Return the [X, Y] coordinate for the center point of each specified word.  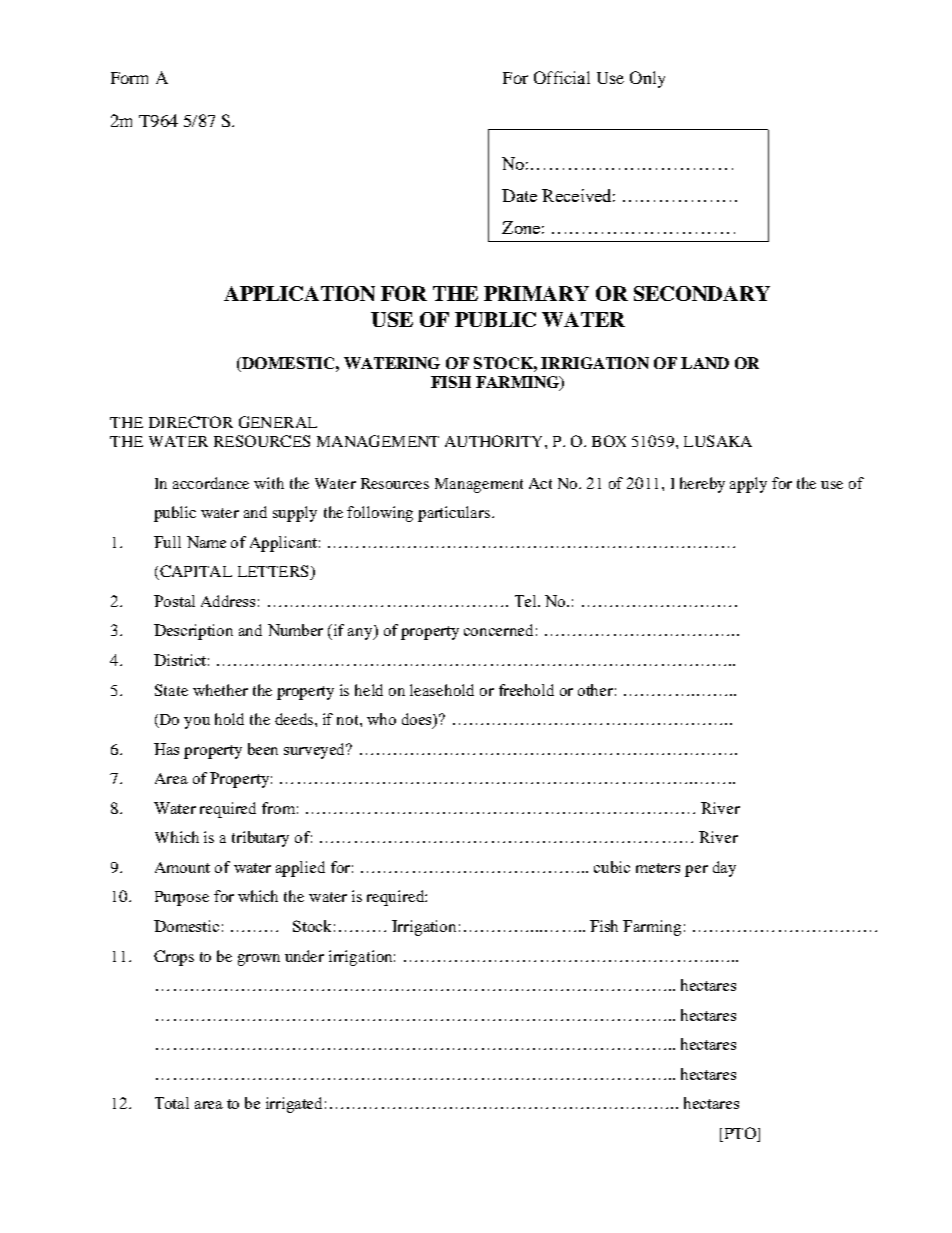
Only [647, 79]
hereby [702, 485]
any [361, 634]
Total [172, 1103]
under [304, 956]
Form [129, 78]
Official [562, 77]
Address [228, 601]
